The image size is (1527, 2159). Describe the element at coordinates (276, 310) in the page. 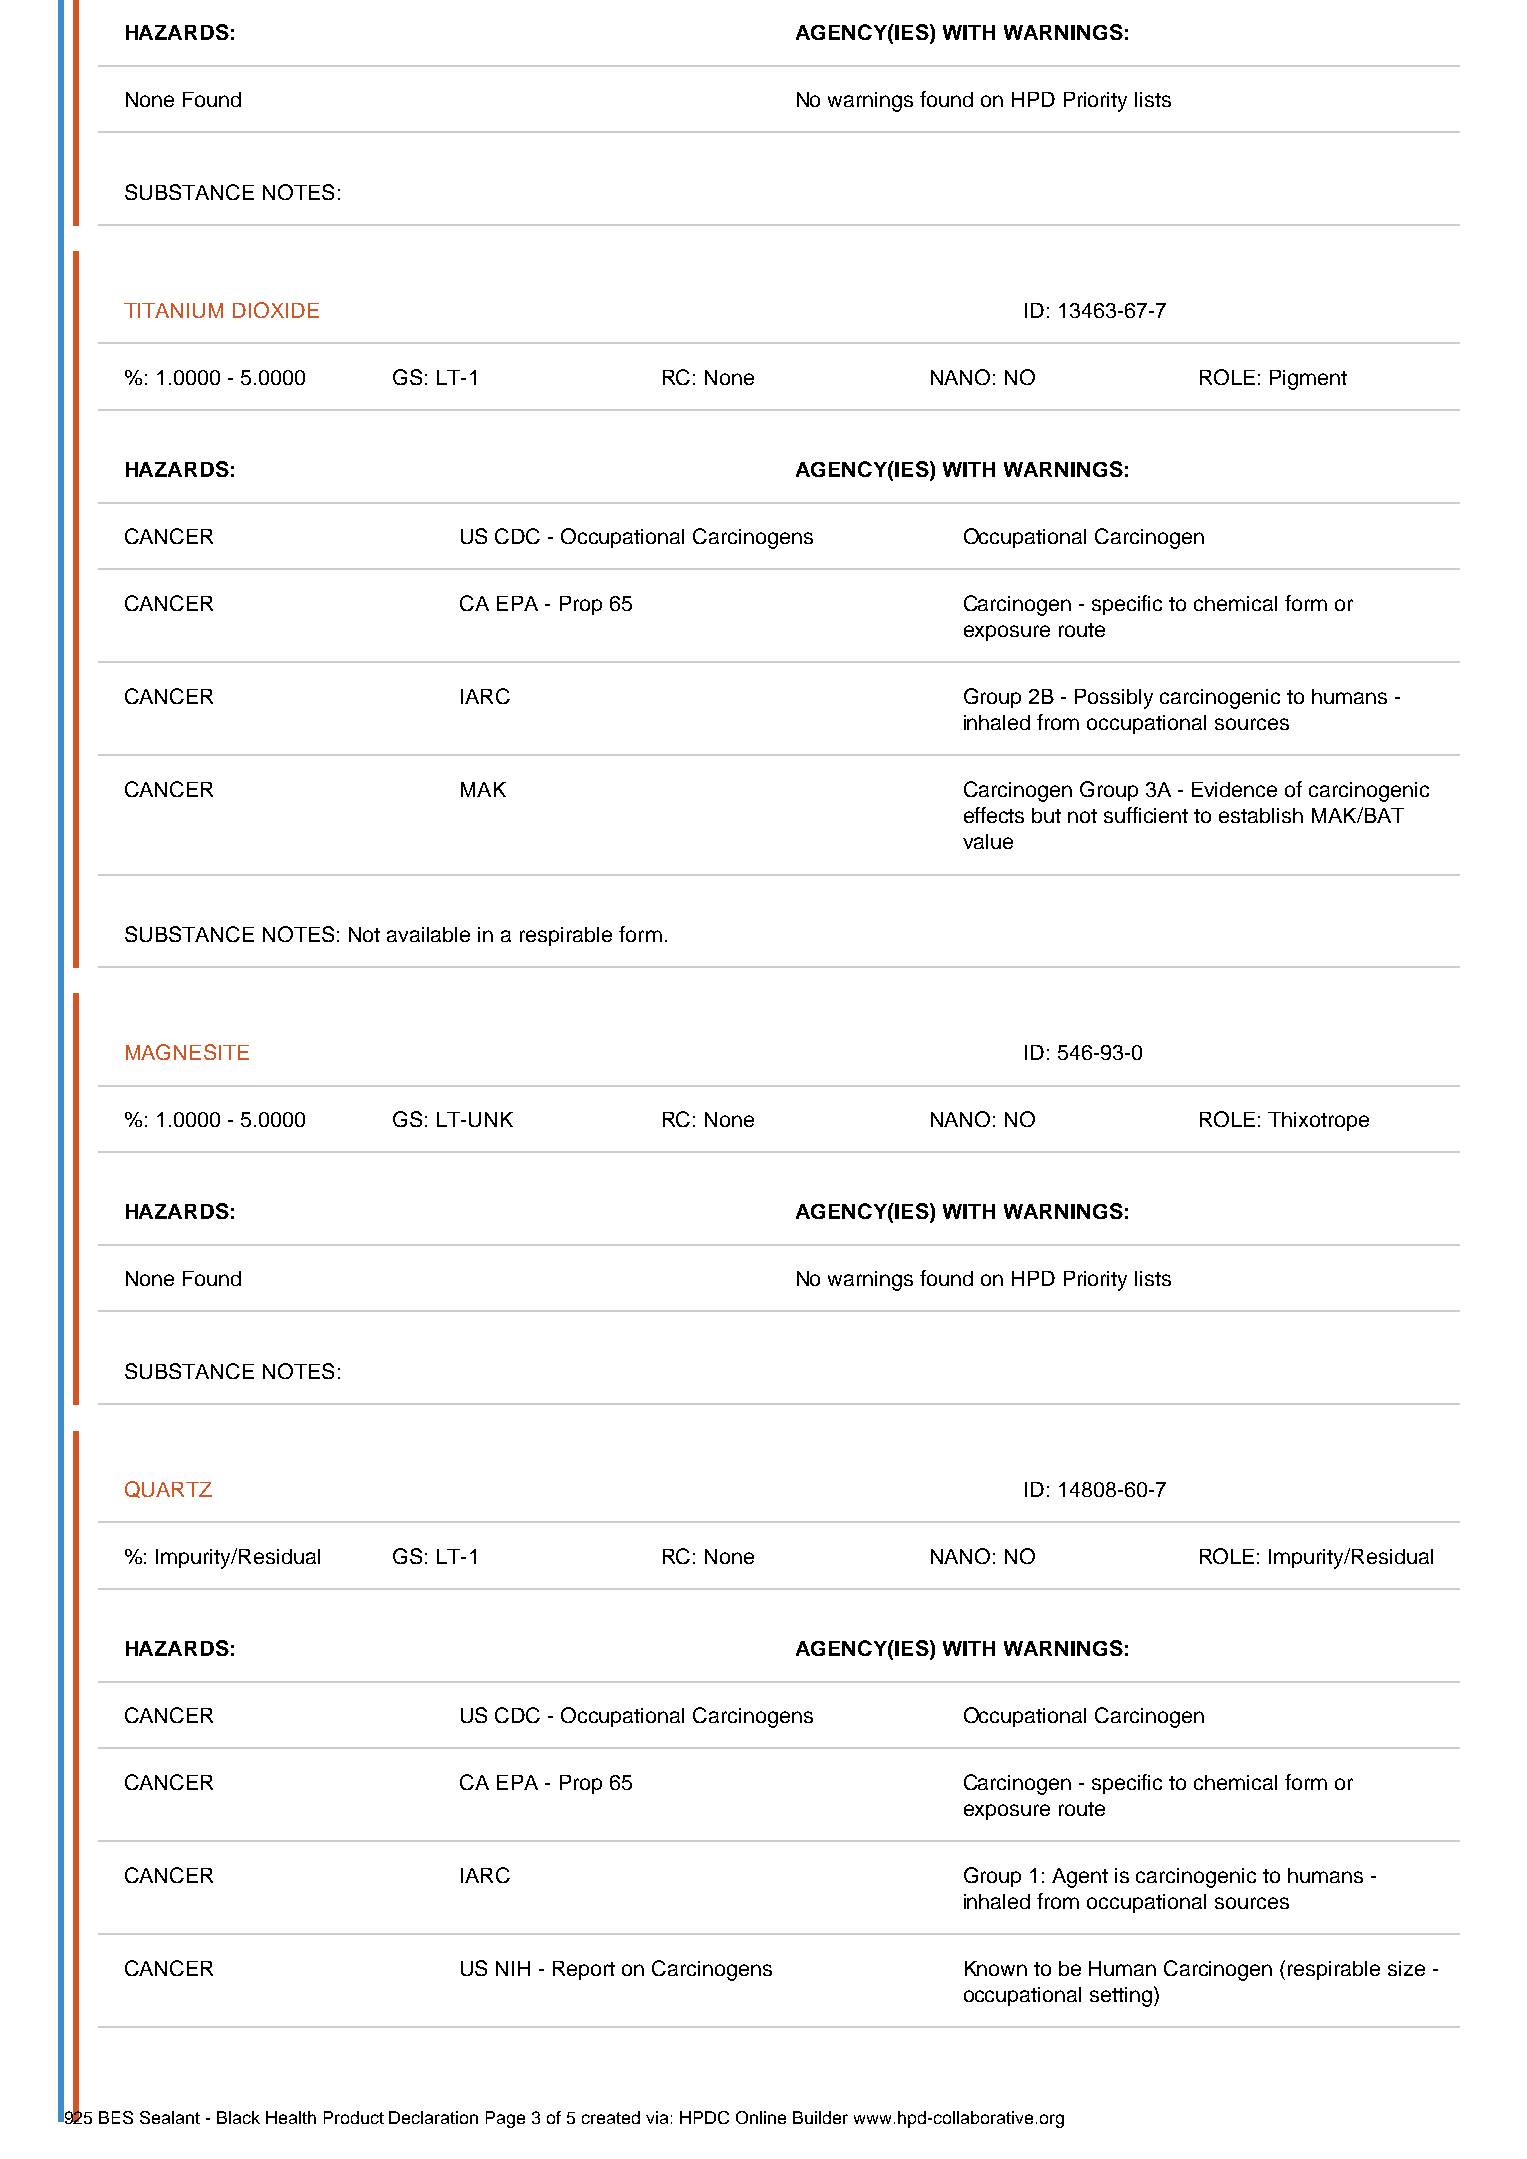

I see `DIOXIDE` at that location.
